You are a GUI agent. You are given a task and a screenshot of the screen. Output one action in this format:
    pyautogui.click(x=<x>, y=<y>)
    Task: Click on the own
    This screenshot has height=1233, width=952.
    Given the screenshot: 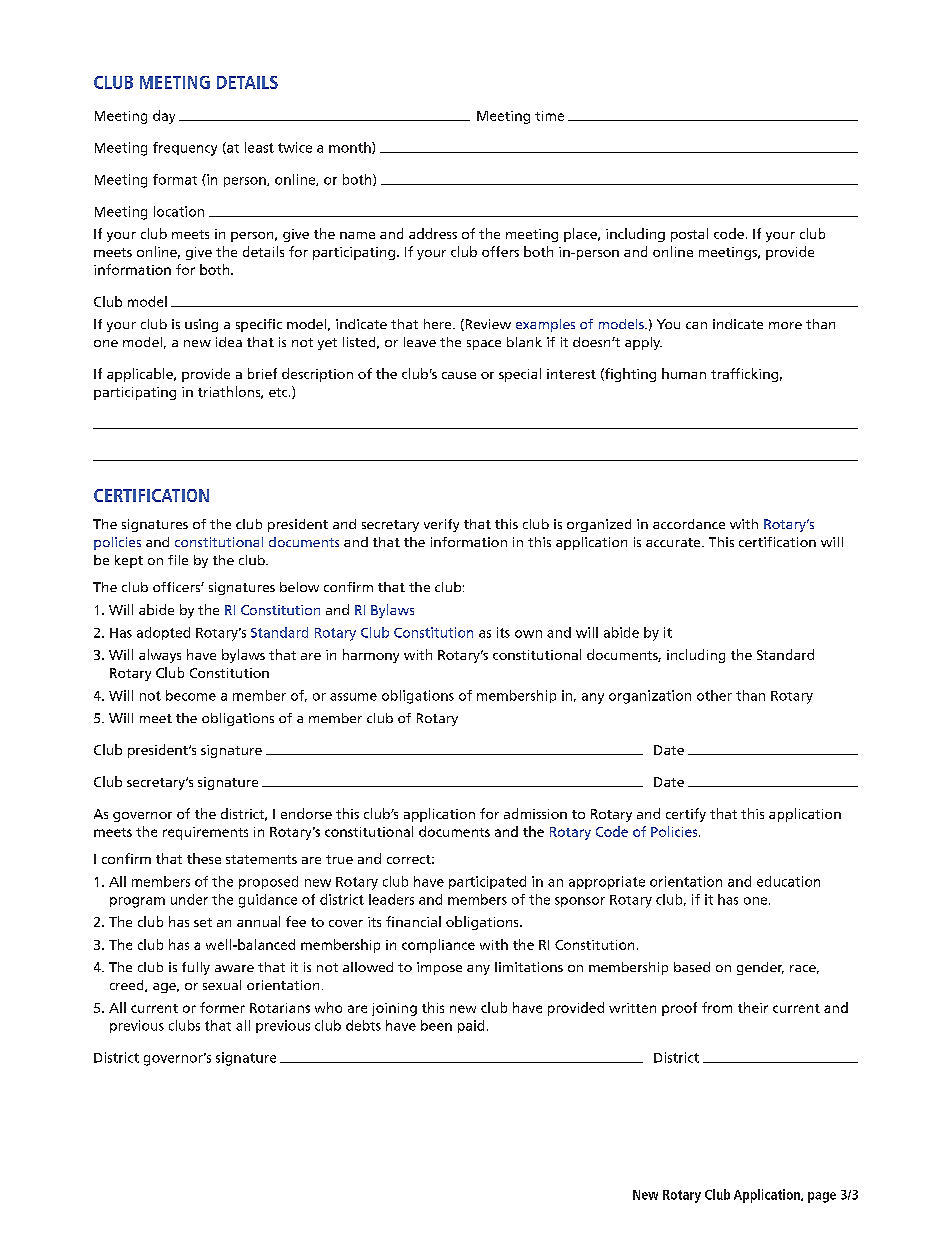 What is the action you would take?
    pyautogui.click(x=528, y=634)
